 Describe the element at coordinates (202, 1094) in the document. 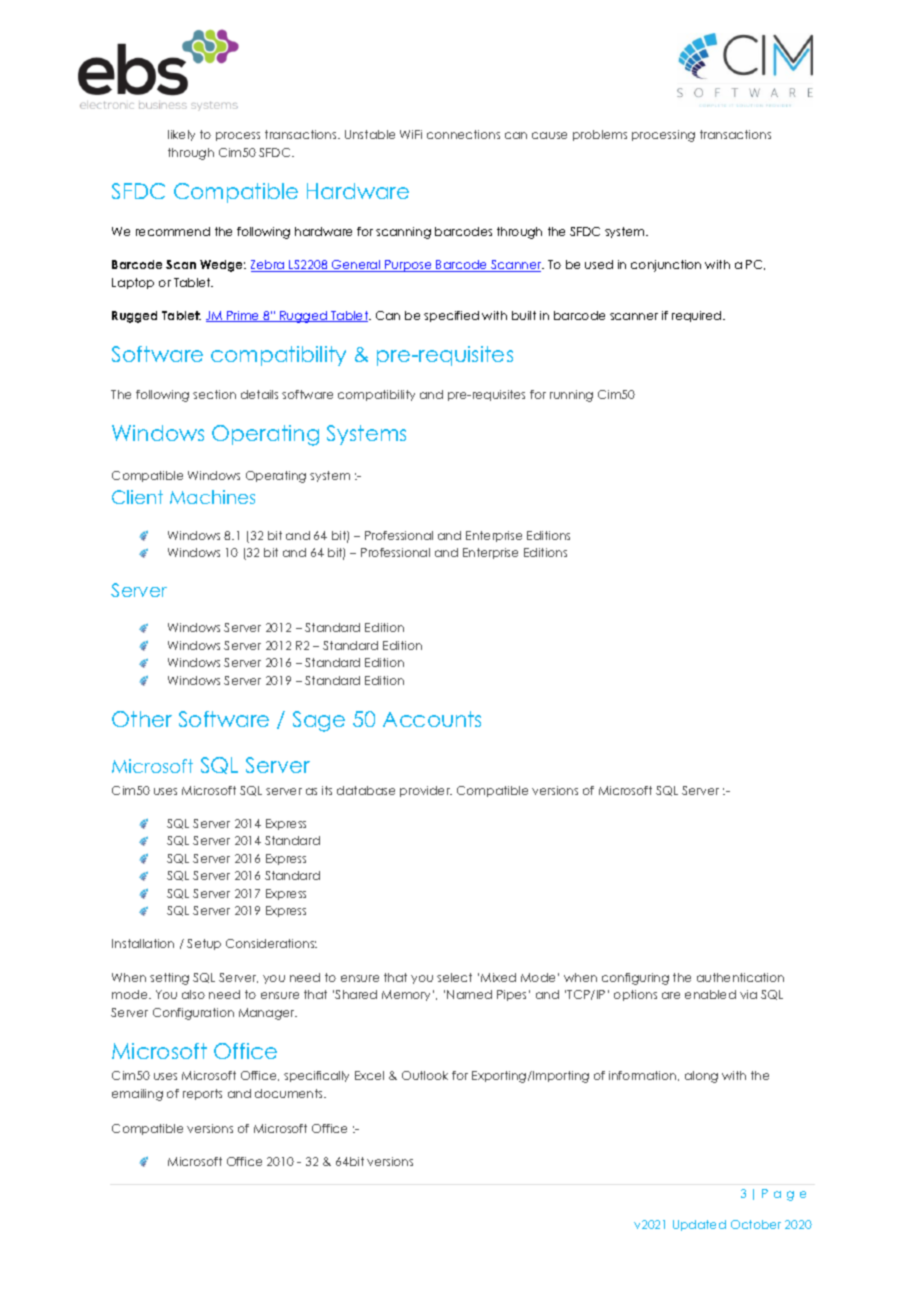

I see `reports` at that location.
